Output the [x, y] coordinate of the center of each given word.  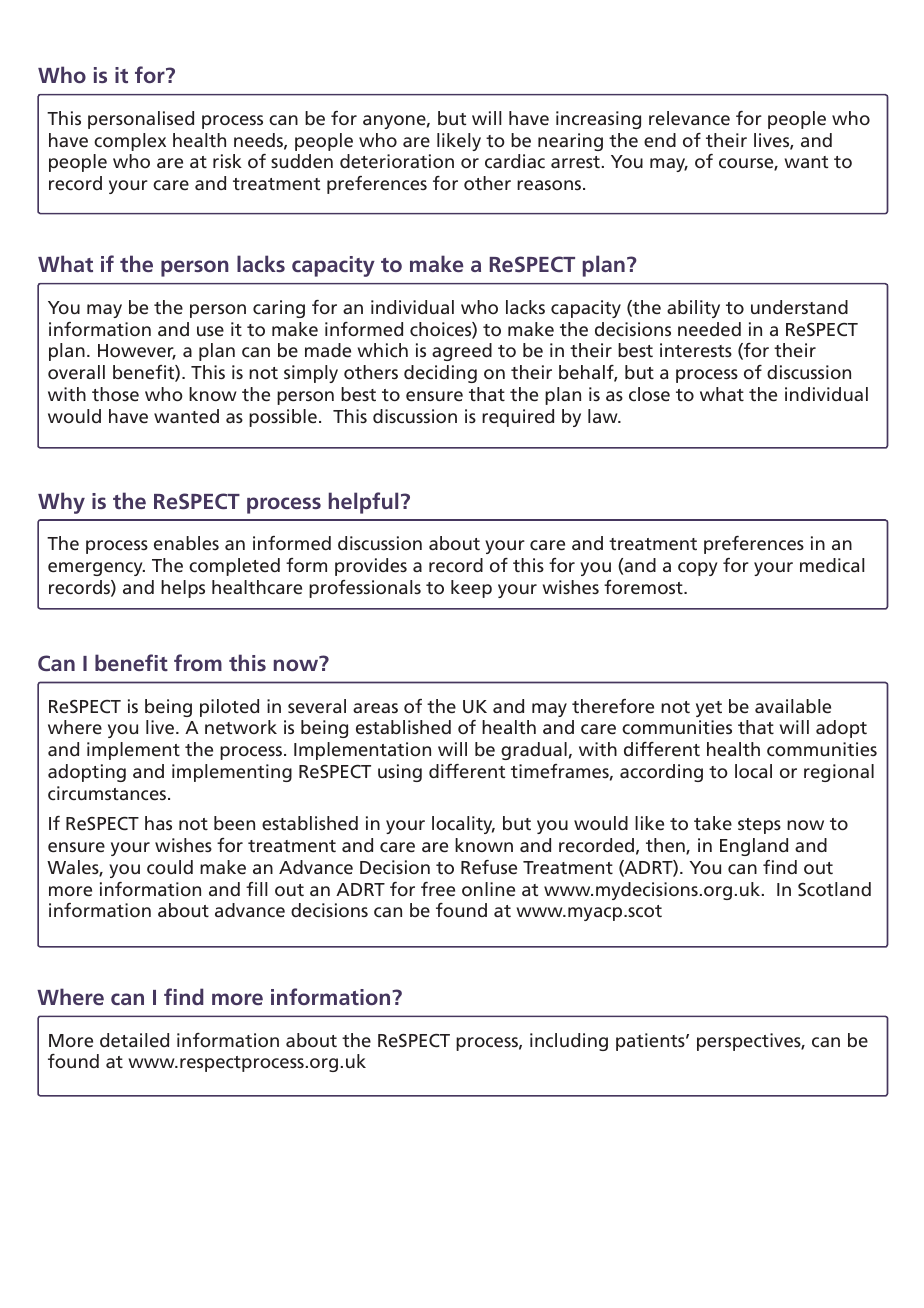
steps [759, 826]
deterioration [397, 161]
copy [697, 569]
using [400, 773]
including [569, 1042]
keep [471, 589]
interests [696, 350]
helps [183, 589]
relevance [689, 118]
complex [130, 142]
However [137, 352]
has [158, 823]
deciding [440, 374]
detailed [134, 1040]
